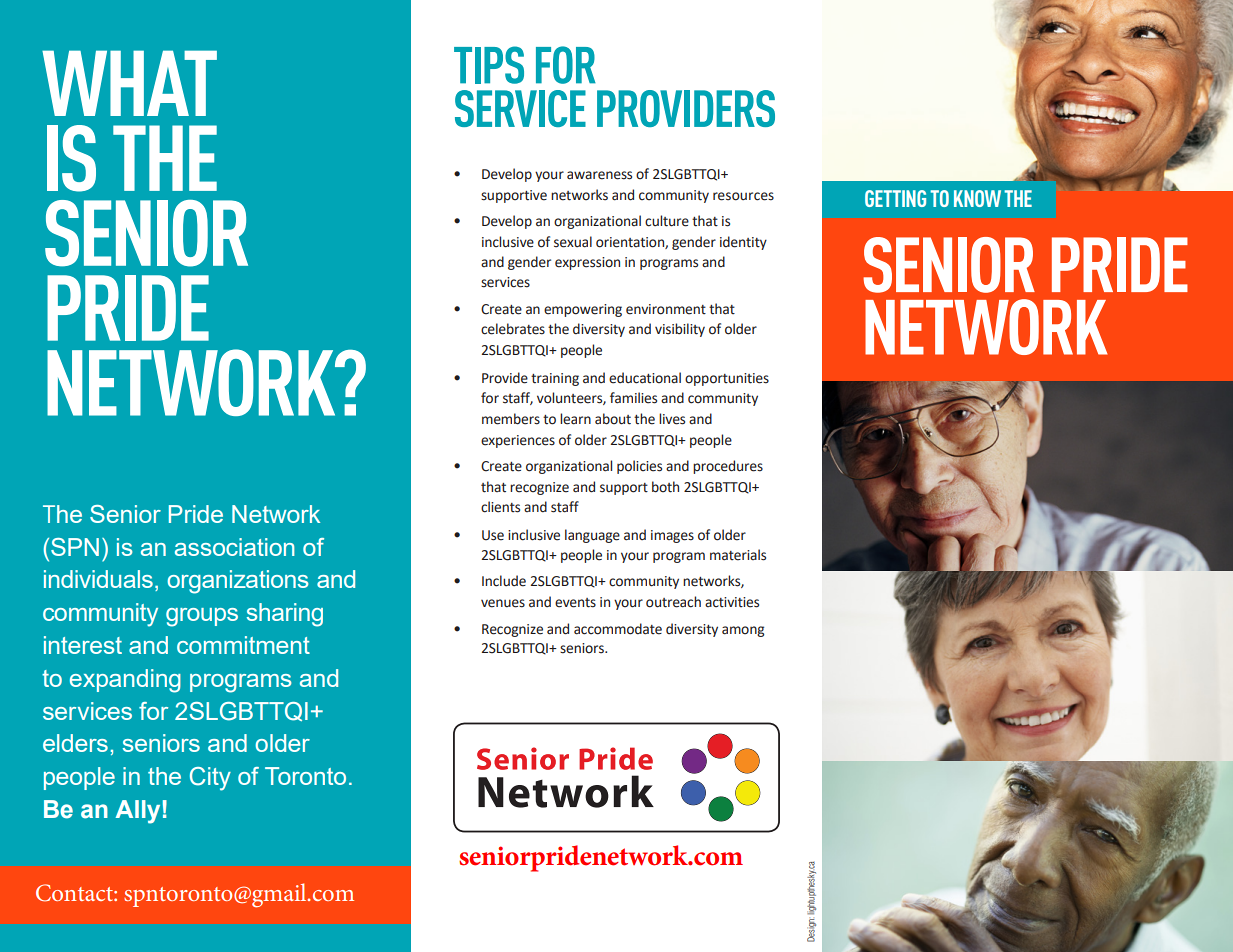 The height and width of the screenshot is (952, 1233). I want to click on WHAT, so click(129, 83).
